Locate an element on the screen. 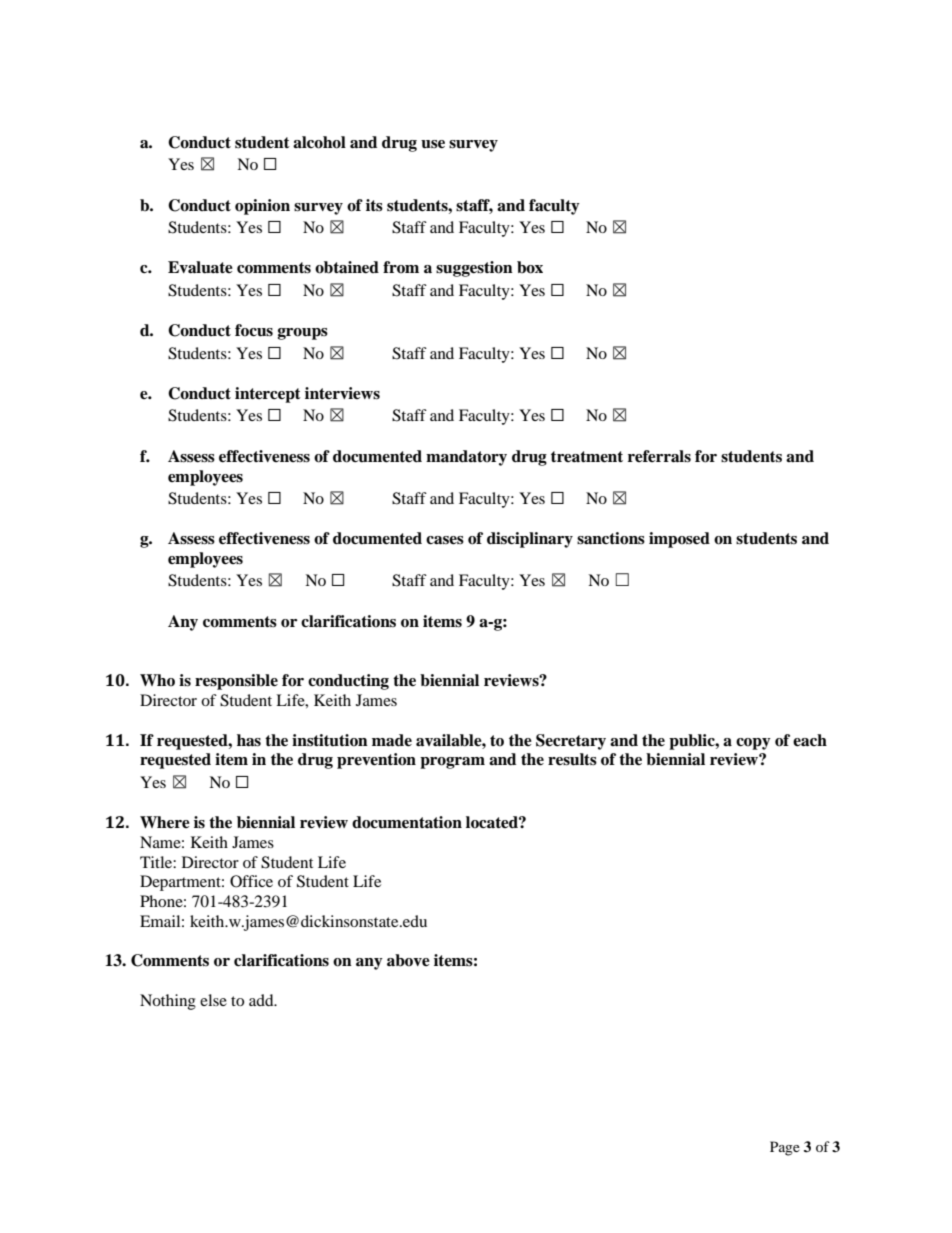  Page is located at coordinates (785, 1148).
